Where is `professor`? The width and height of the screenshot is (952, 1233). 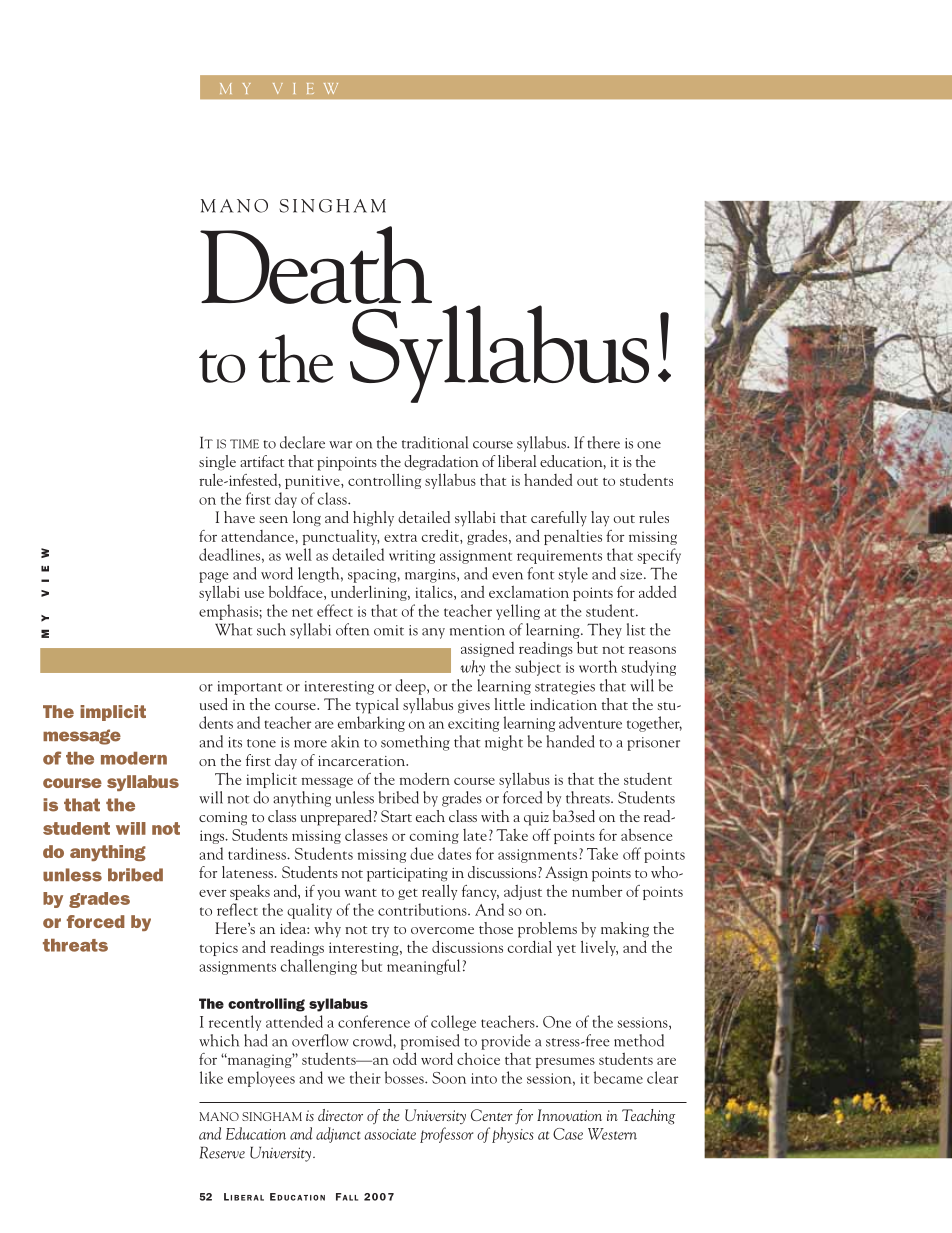 professor is located at coordinates (447, 1135).
